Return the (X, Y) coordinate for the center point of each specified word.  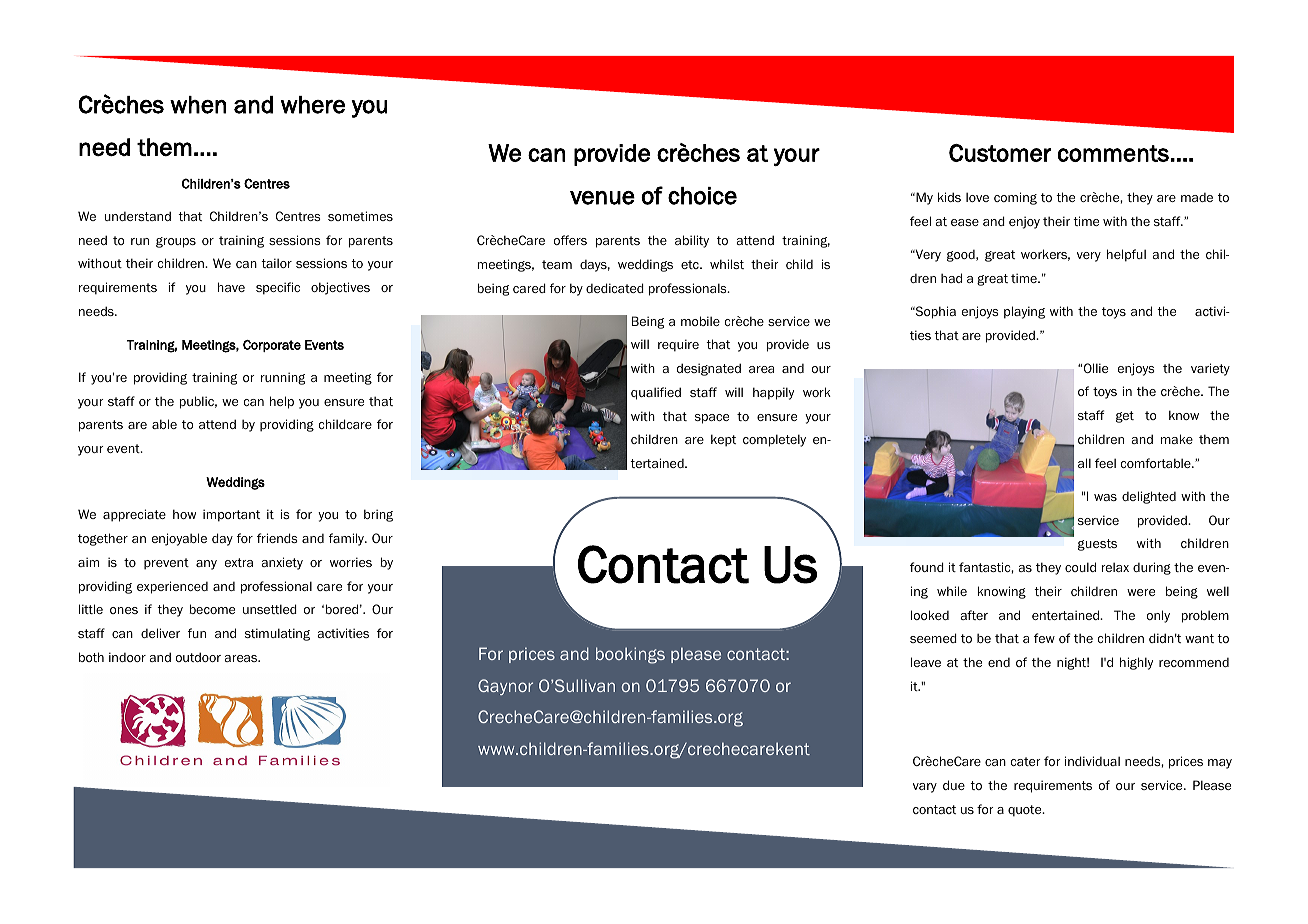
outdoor (198, 657)
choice (702, 196)
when (198, 105)
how (184, 514)
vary (925, 788)
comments (1113, 153)
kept (723, 440)
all (1084, 463)
